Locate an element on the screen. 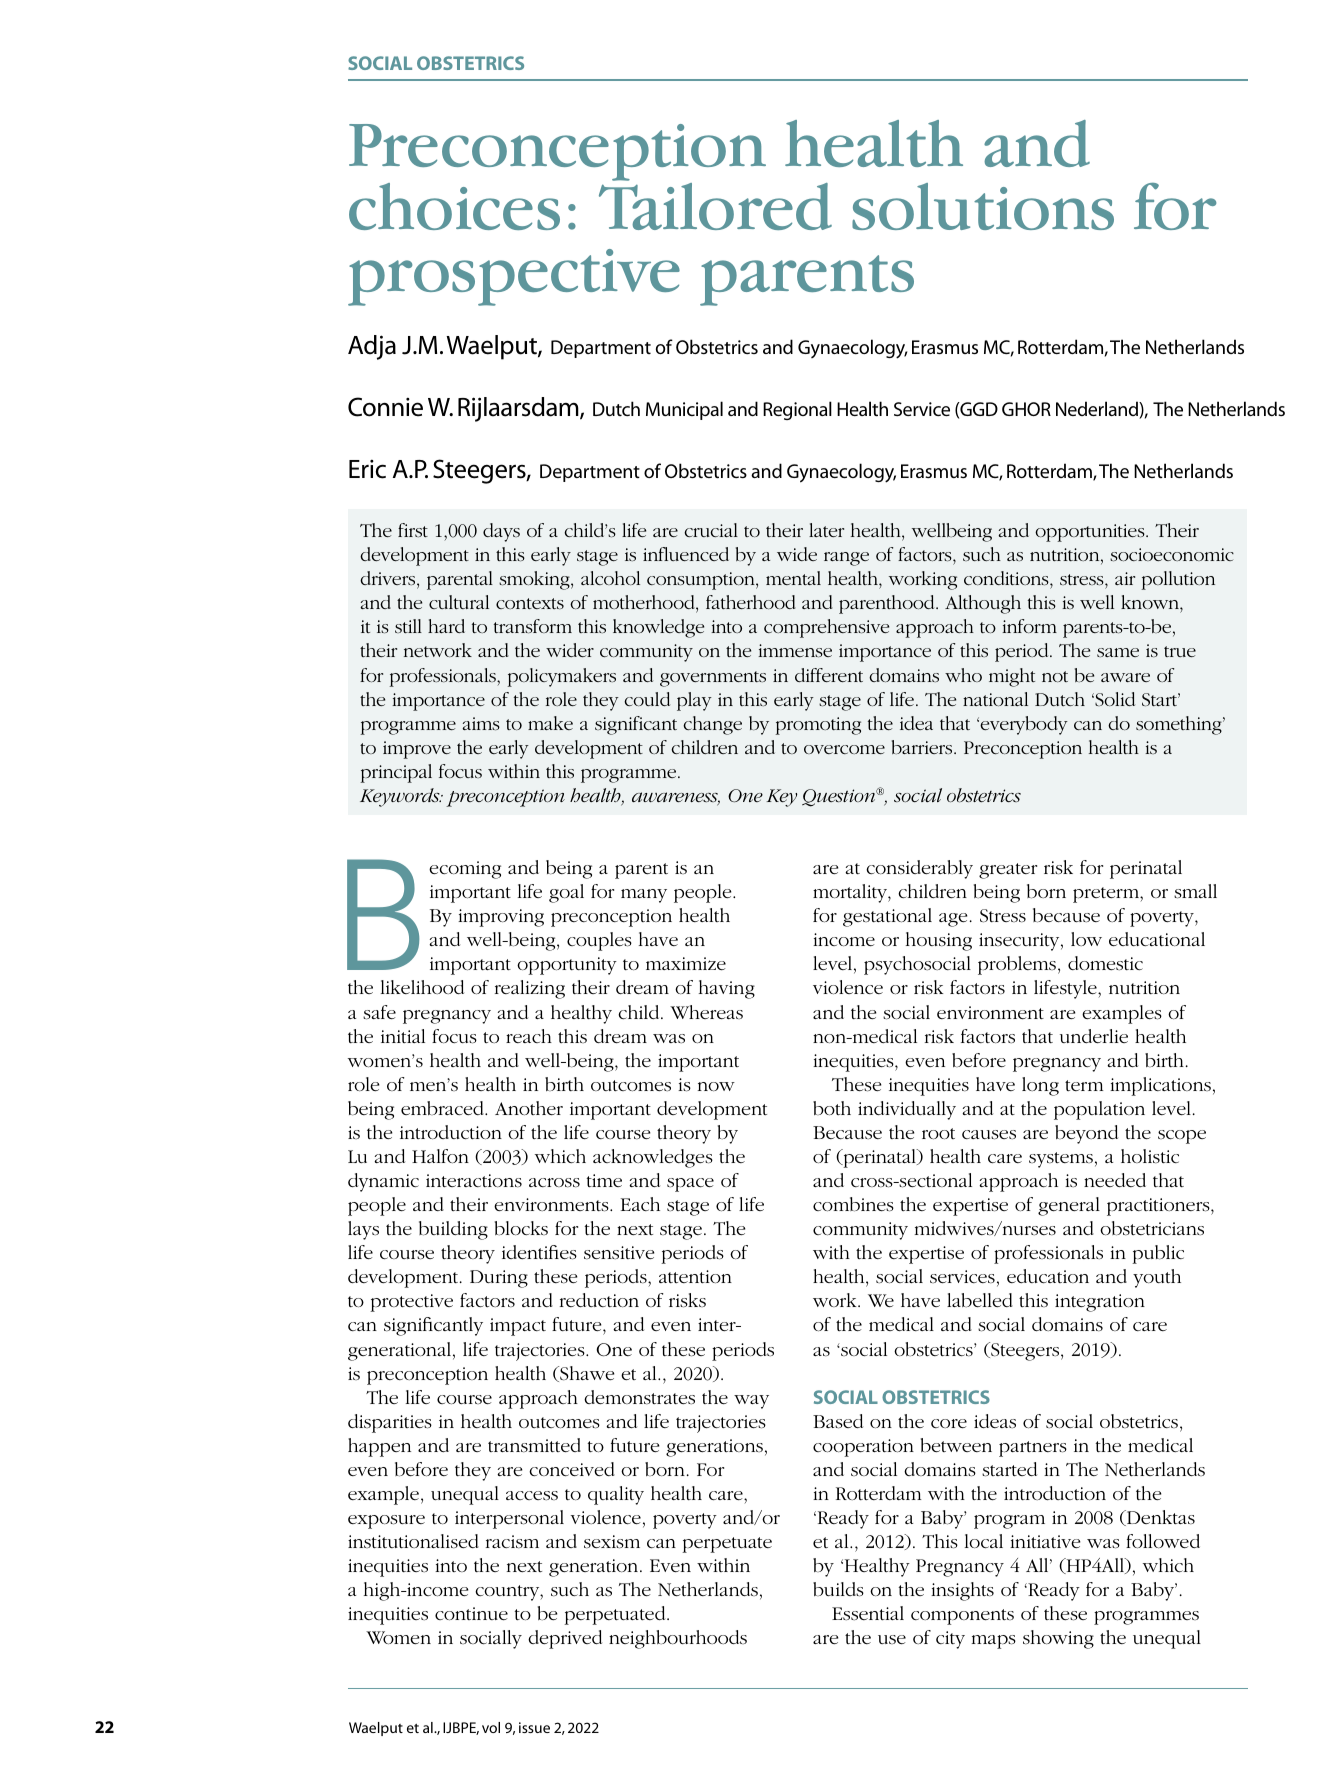 The width and height of the screenshot is (1327, 1769). domestic is located at coordinates (1105, 963).
